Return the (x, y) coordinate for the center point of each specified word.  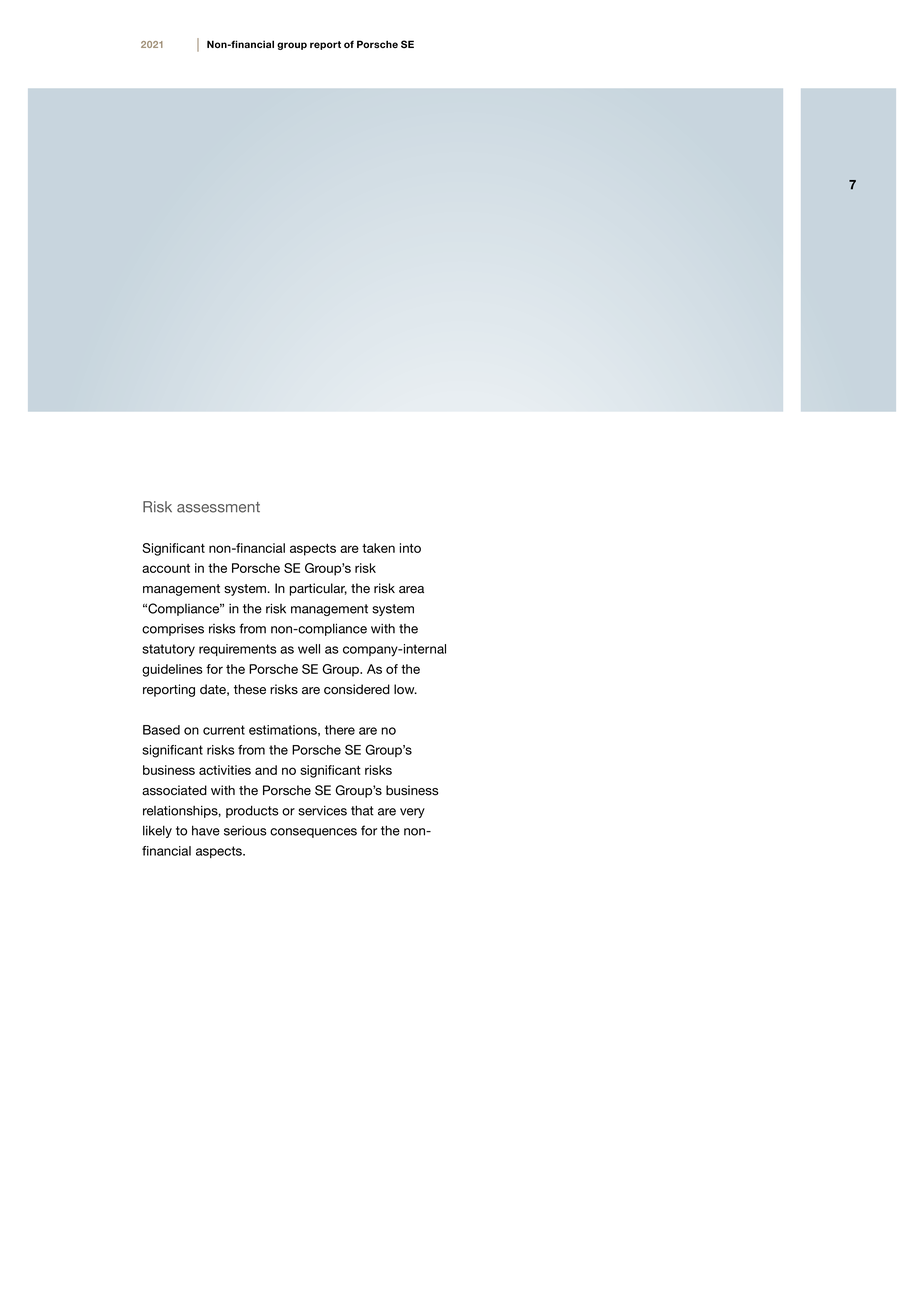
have (206, 830)
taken (378, 548)
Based (161, 730)
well (309, 649)
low (405, 689)
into (410, 548)
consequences (313, 833)
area (411, 590)
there (340, 730)
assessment (218, 507)
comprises (173, 630)
